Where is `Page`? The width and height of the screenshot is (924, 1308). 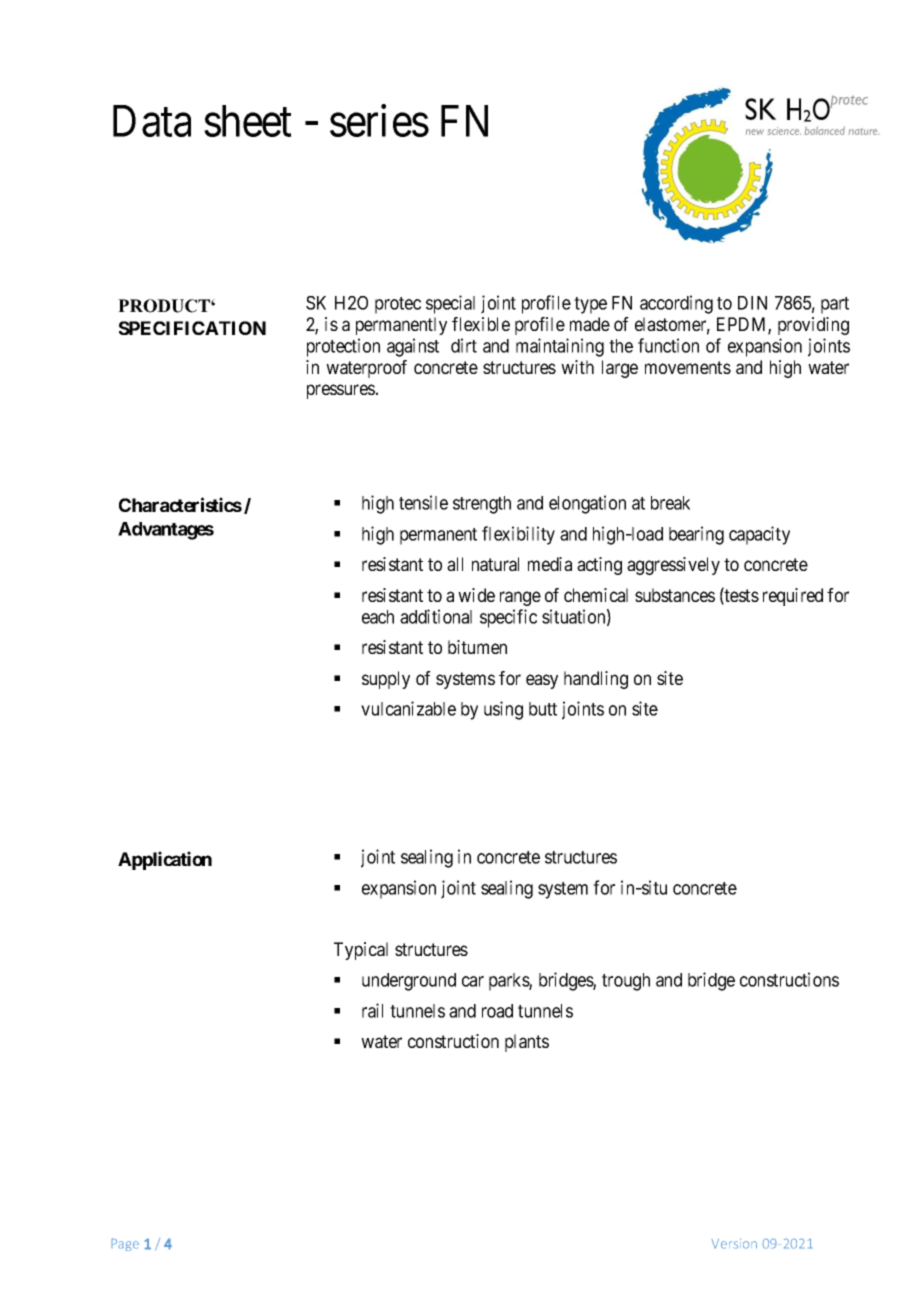 Page is located at coordinates (125, 1244).
